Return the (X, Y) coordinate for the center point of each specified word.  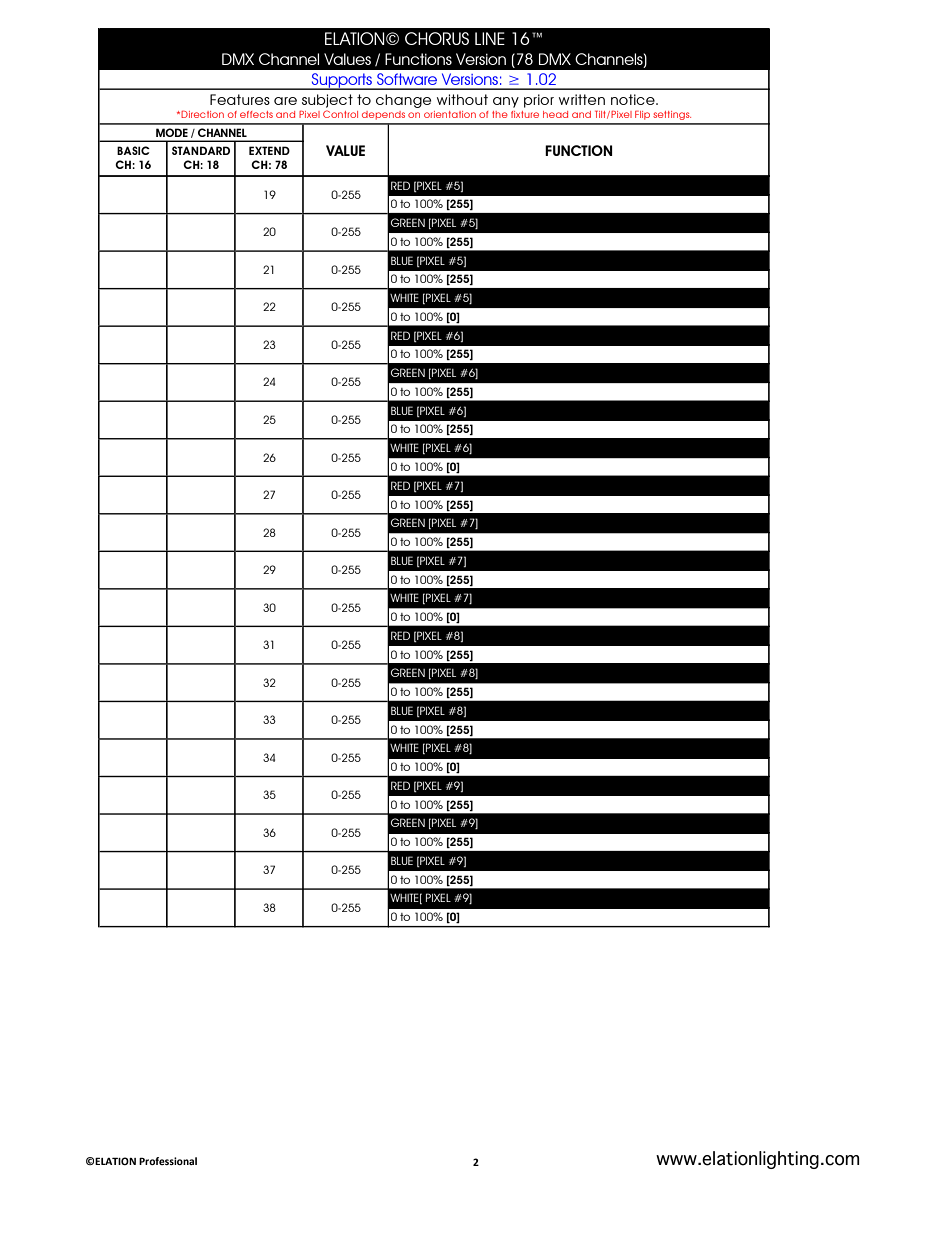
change (403, 101)
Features (240, 99)
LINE (490, 38)
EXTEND (269, 150)
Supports (342, 81)
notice (634, 99)
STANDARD (201, 150)
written (582, 99)
